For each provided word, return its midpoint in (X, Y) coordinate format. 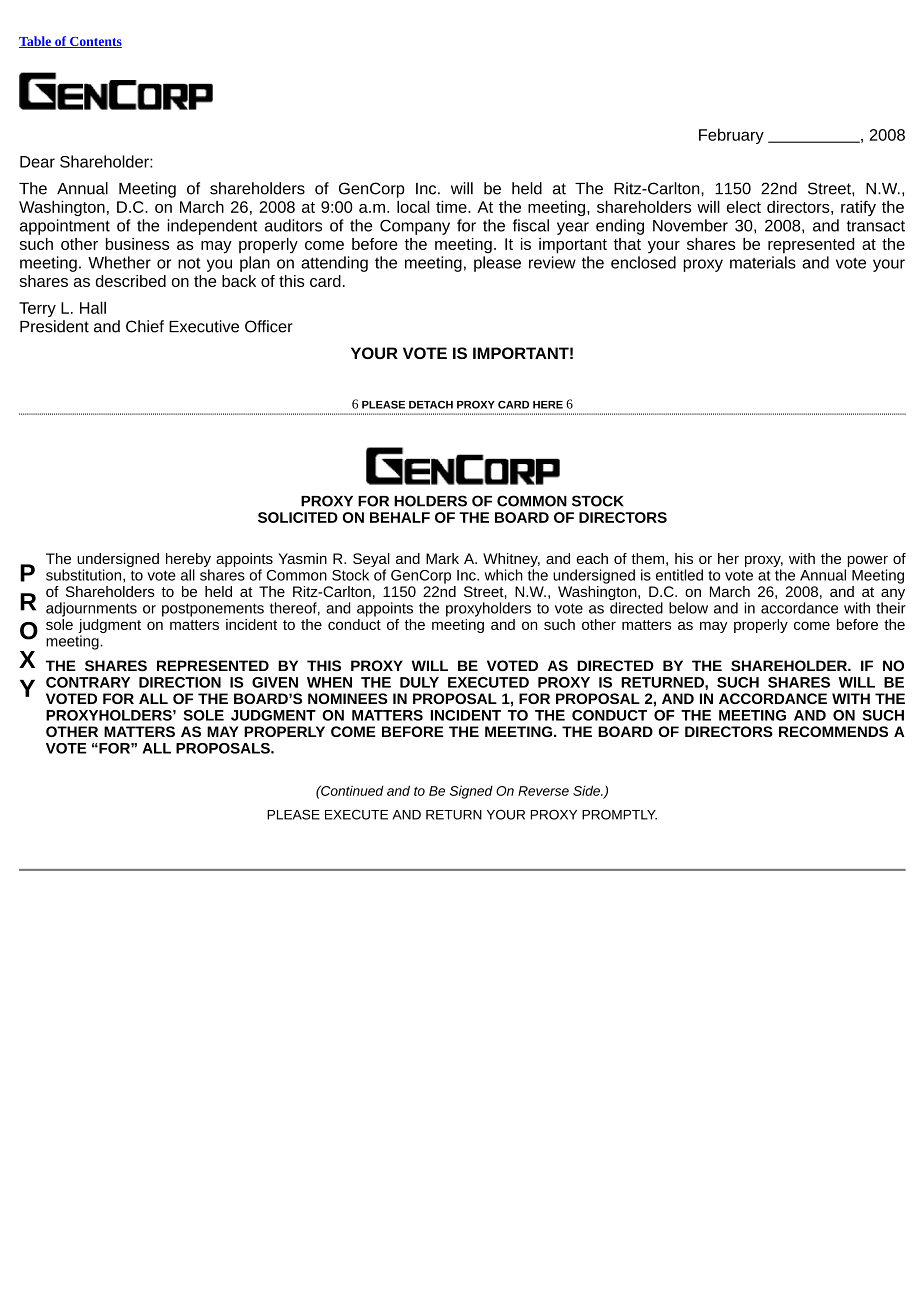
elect (744, 207)
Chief (145, 326)
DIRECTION (180, 682)
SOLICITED (298, 517)
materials (763, 262)
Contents (95, 42)
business (137, 244)
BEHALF (400, 517)
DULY (419, 682)
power (866, 563)
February (731, 136)
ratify (858, 208)
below (688, 608)
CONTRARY (88, 682)
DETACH (431, 404)
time (452, 206)
